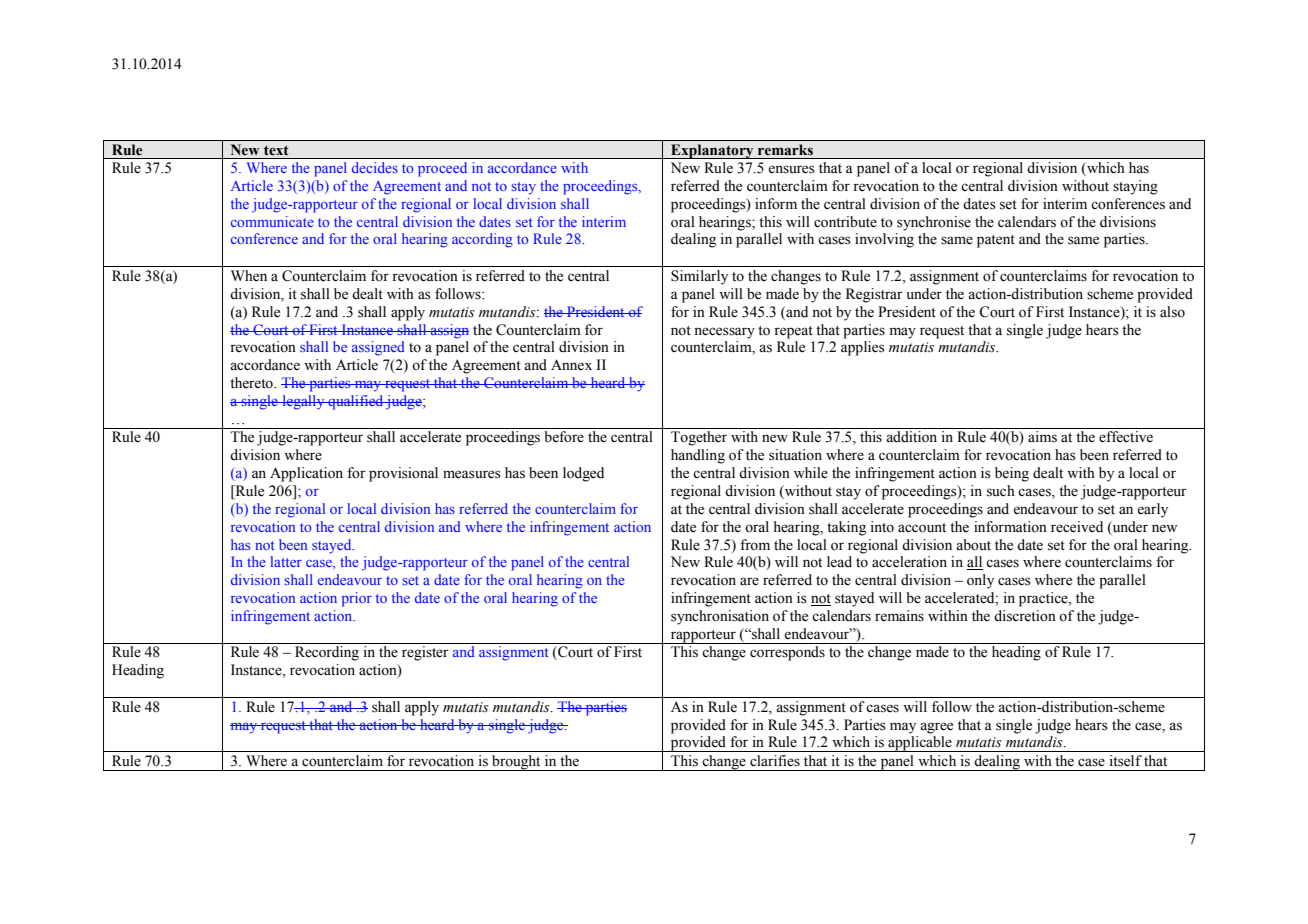 The height and width of the screenshot is (924, 1308). What do you see at coordinates (355, 402) in the screenshot?
I see `qualified` at bounding box center [355, 402].
